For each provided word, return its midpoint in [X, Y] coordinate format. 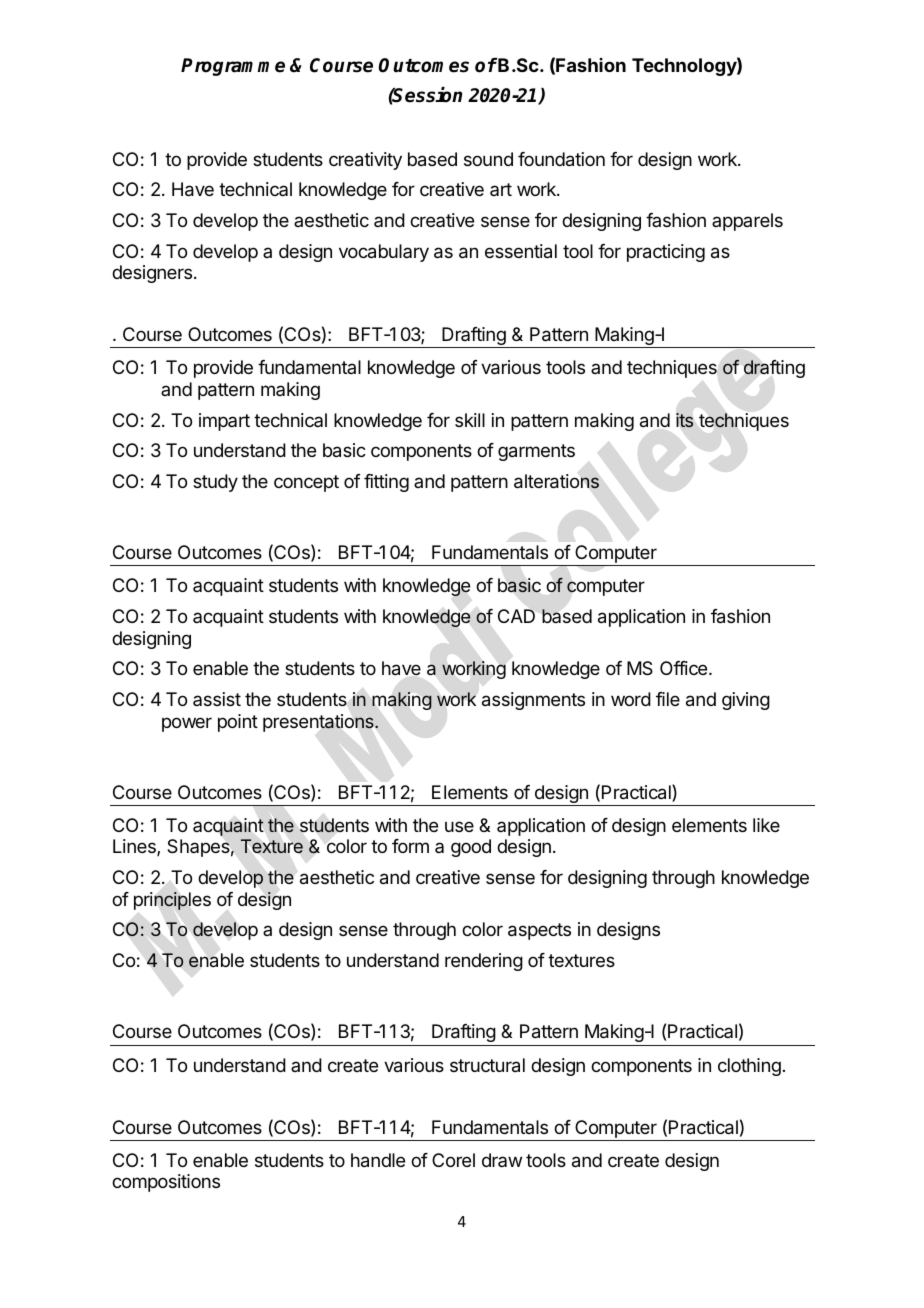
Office [685, 668]
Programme [233, 67]
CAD [516, 616]
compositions [166, 1183]
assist [217, 699]
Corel [453, 1160]
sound [488, 159]
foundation [561, 159]
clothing [749, 1067]
